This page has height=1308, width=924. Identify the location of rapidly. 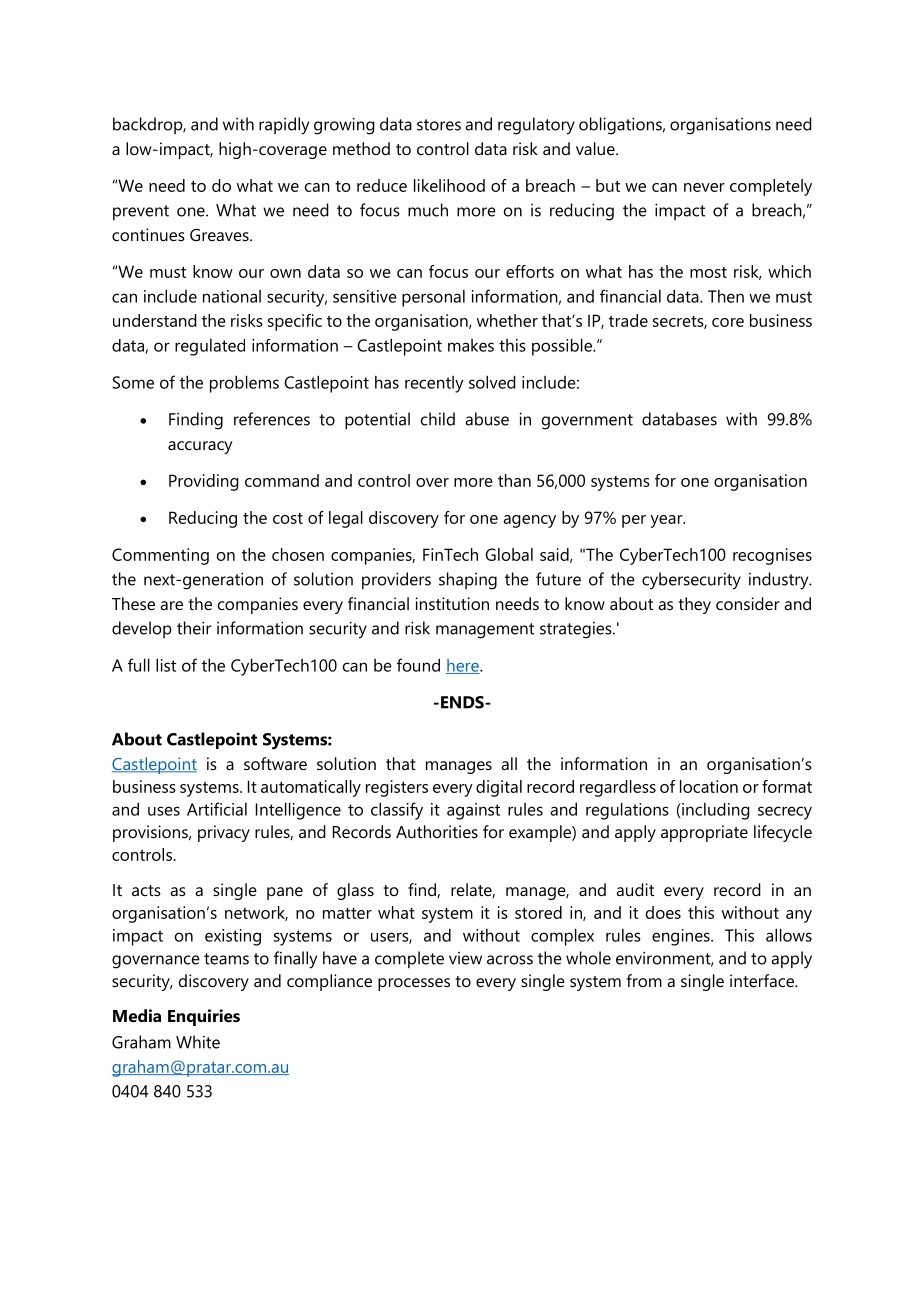
(284, 126).
